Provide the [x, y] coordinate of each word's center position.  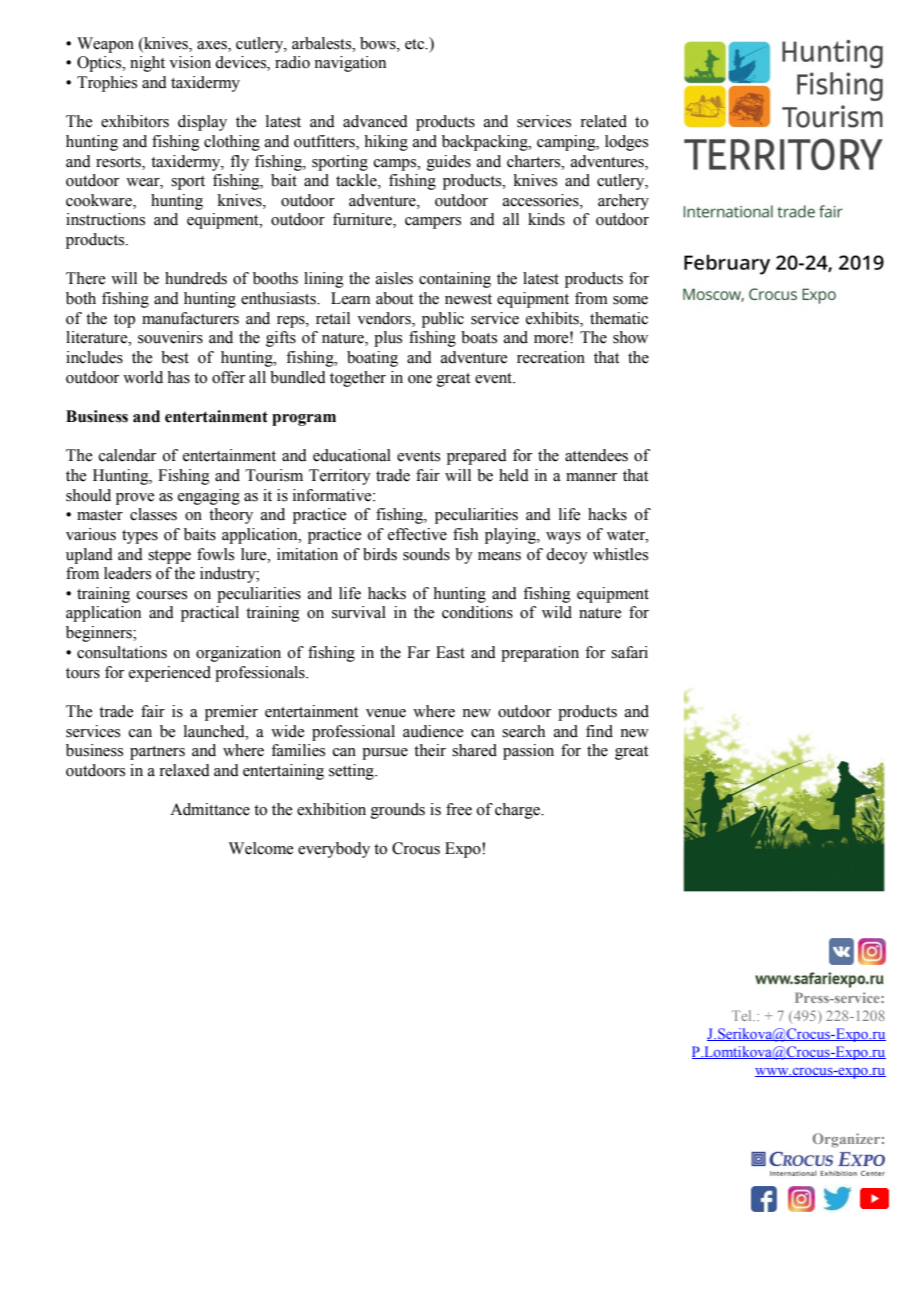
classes [153, 514]
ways [563, 538]
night [147, 64]
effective [417, 534]
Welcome [261, 848]
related [603, 121]
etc [416, 44]
